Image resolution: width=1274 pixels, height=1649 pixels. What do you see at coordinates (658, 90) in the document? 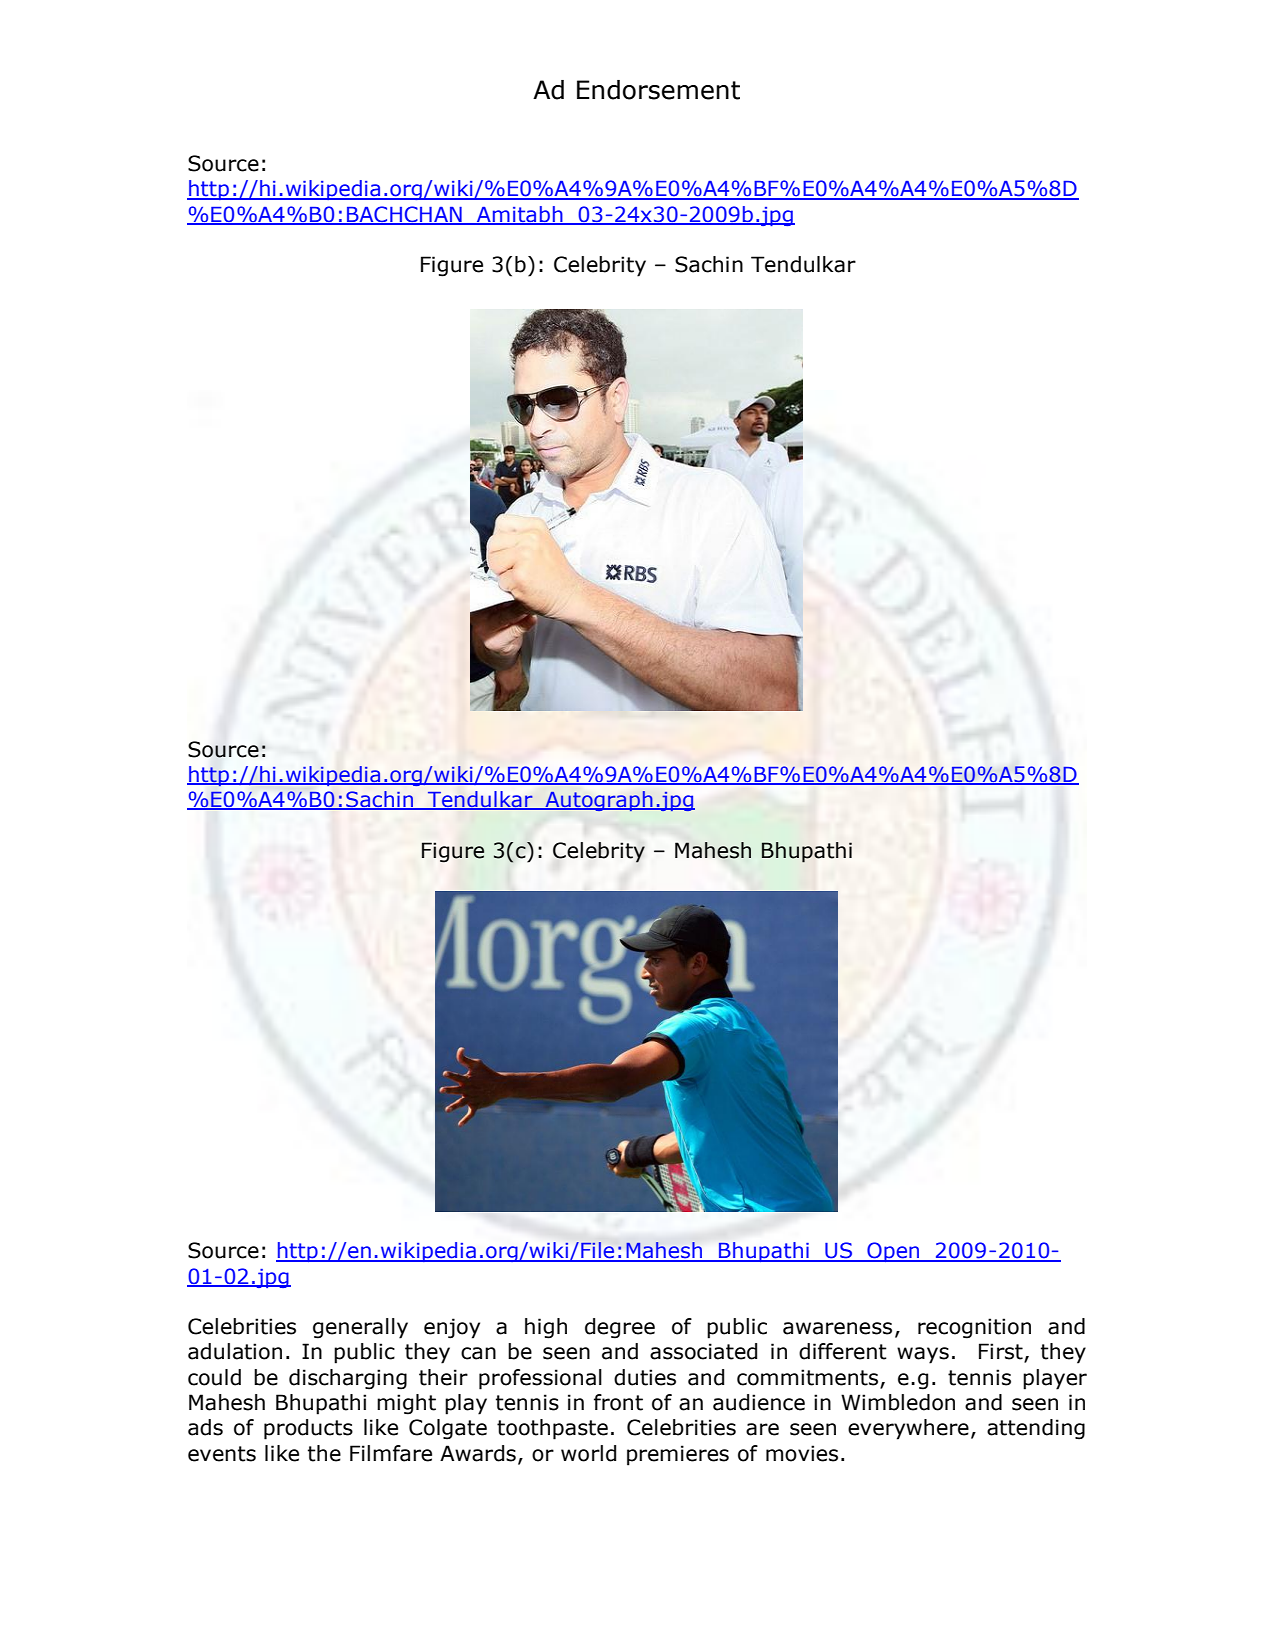
I see `Endorsement` at bounding box center [658, 90].
